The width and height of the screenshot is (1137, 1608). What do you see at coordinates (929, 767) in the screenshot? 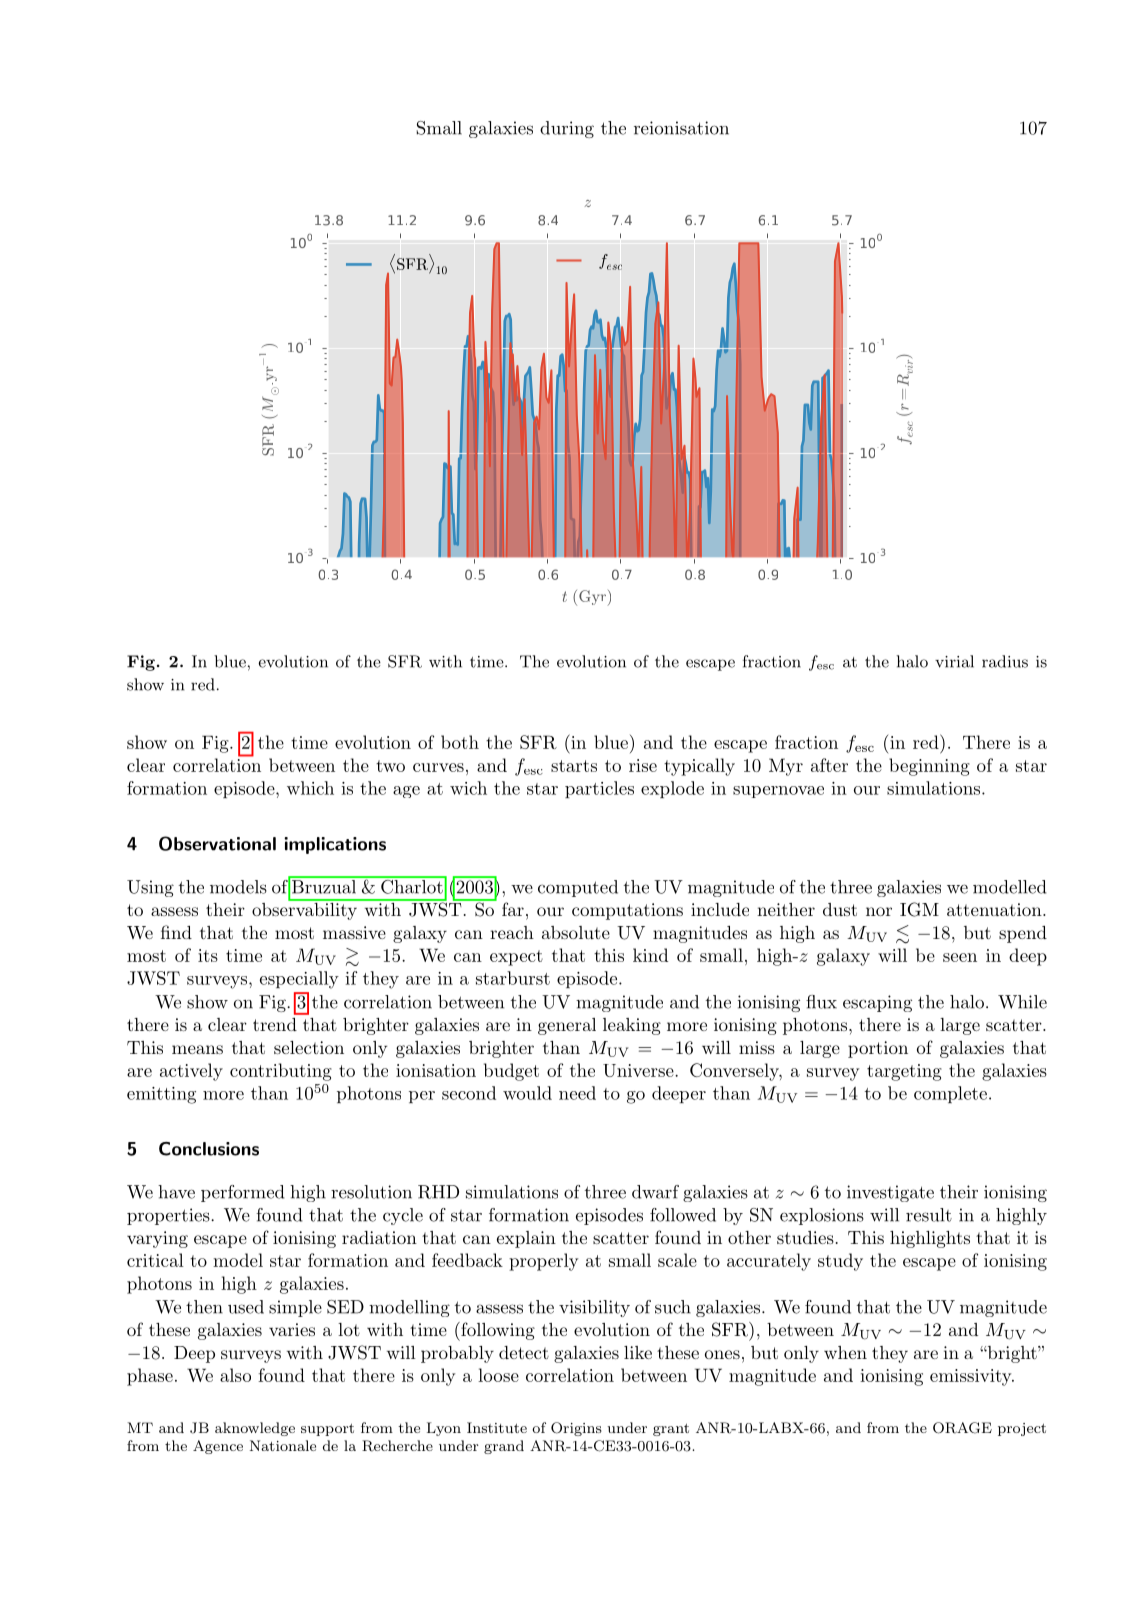
I see `beginning` at bounding box center [929, 767].
